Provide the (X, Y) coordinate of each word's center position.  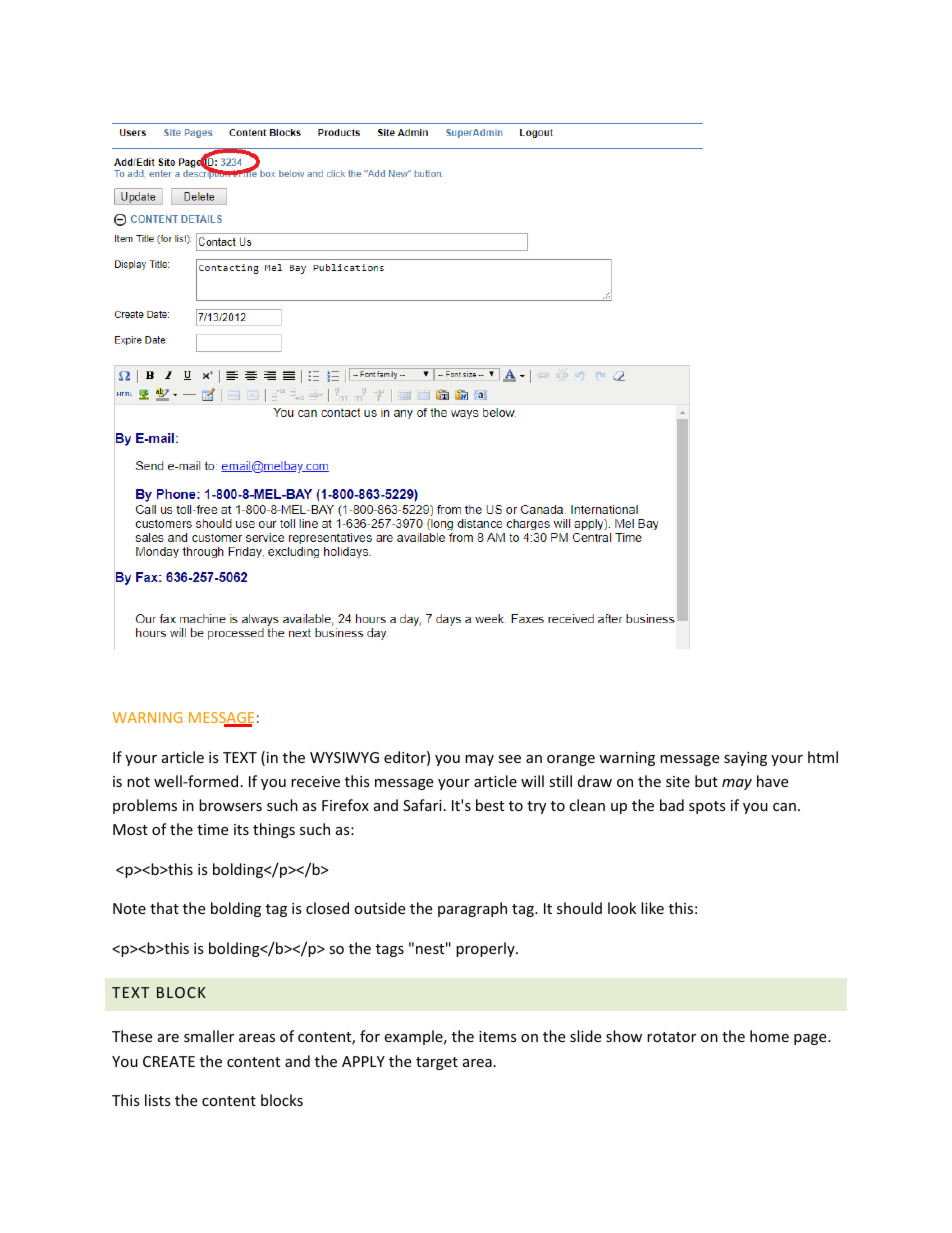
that (164, 908)
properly (486, 949)
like (652, 908)
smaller (209, 1036)
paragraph (472, 909)
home (769, 1036)
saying (745, 759)
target (437, 1063)
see (509, 759)
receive (315, 781)
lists (158, 1100)
